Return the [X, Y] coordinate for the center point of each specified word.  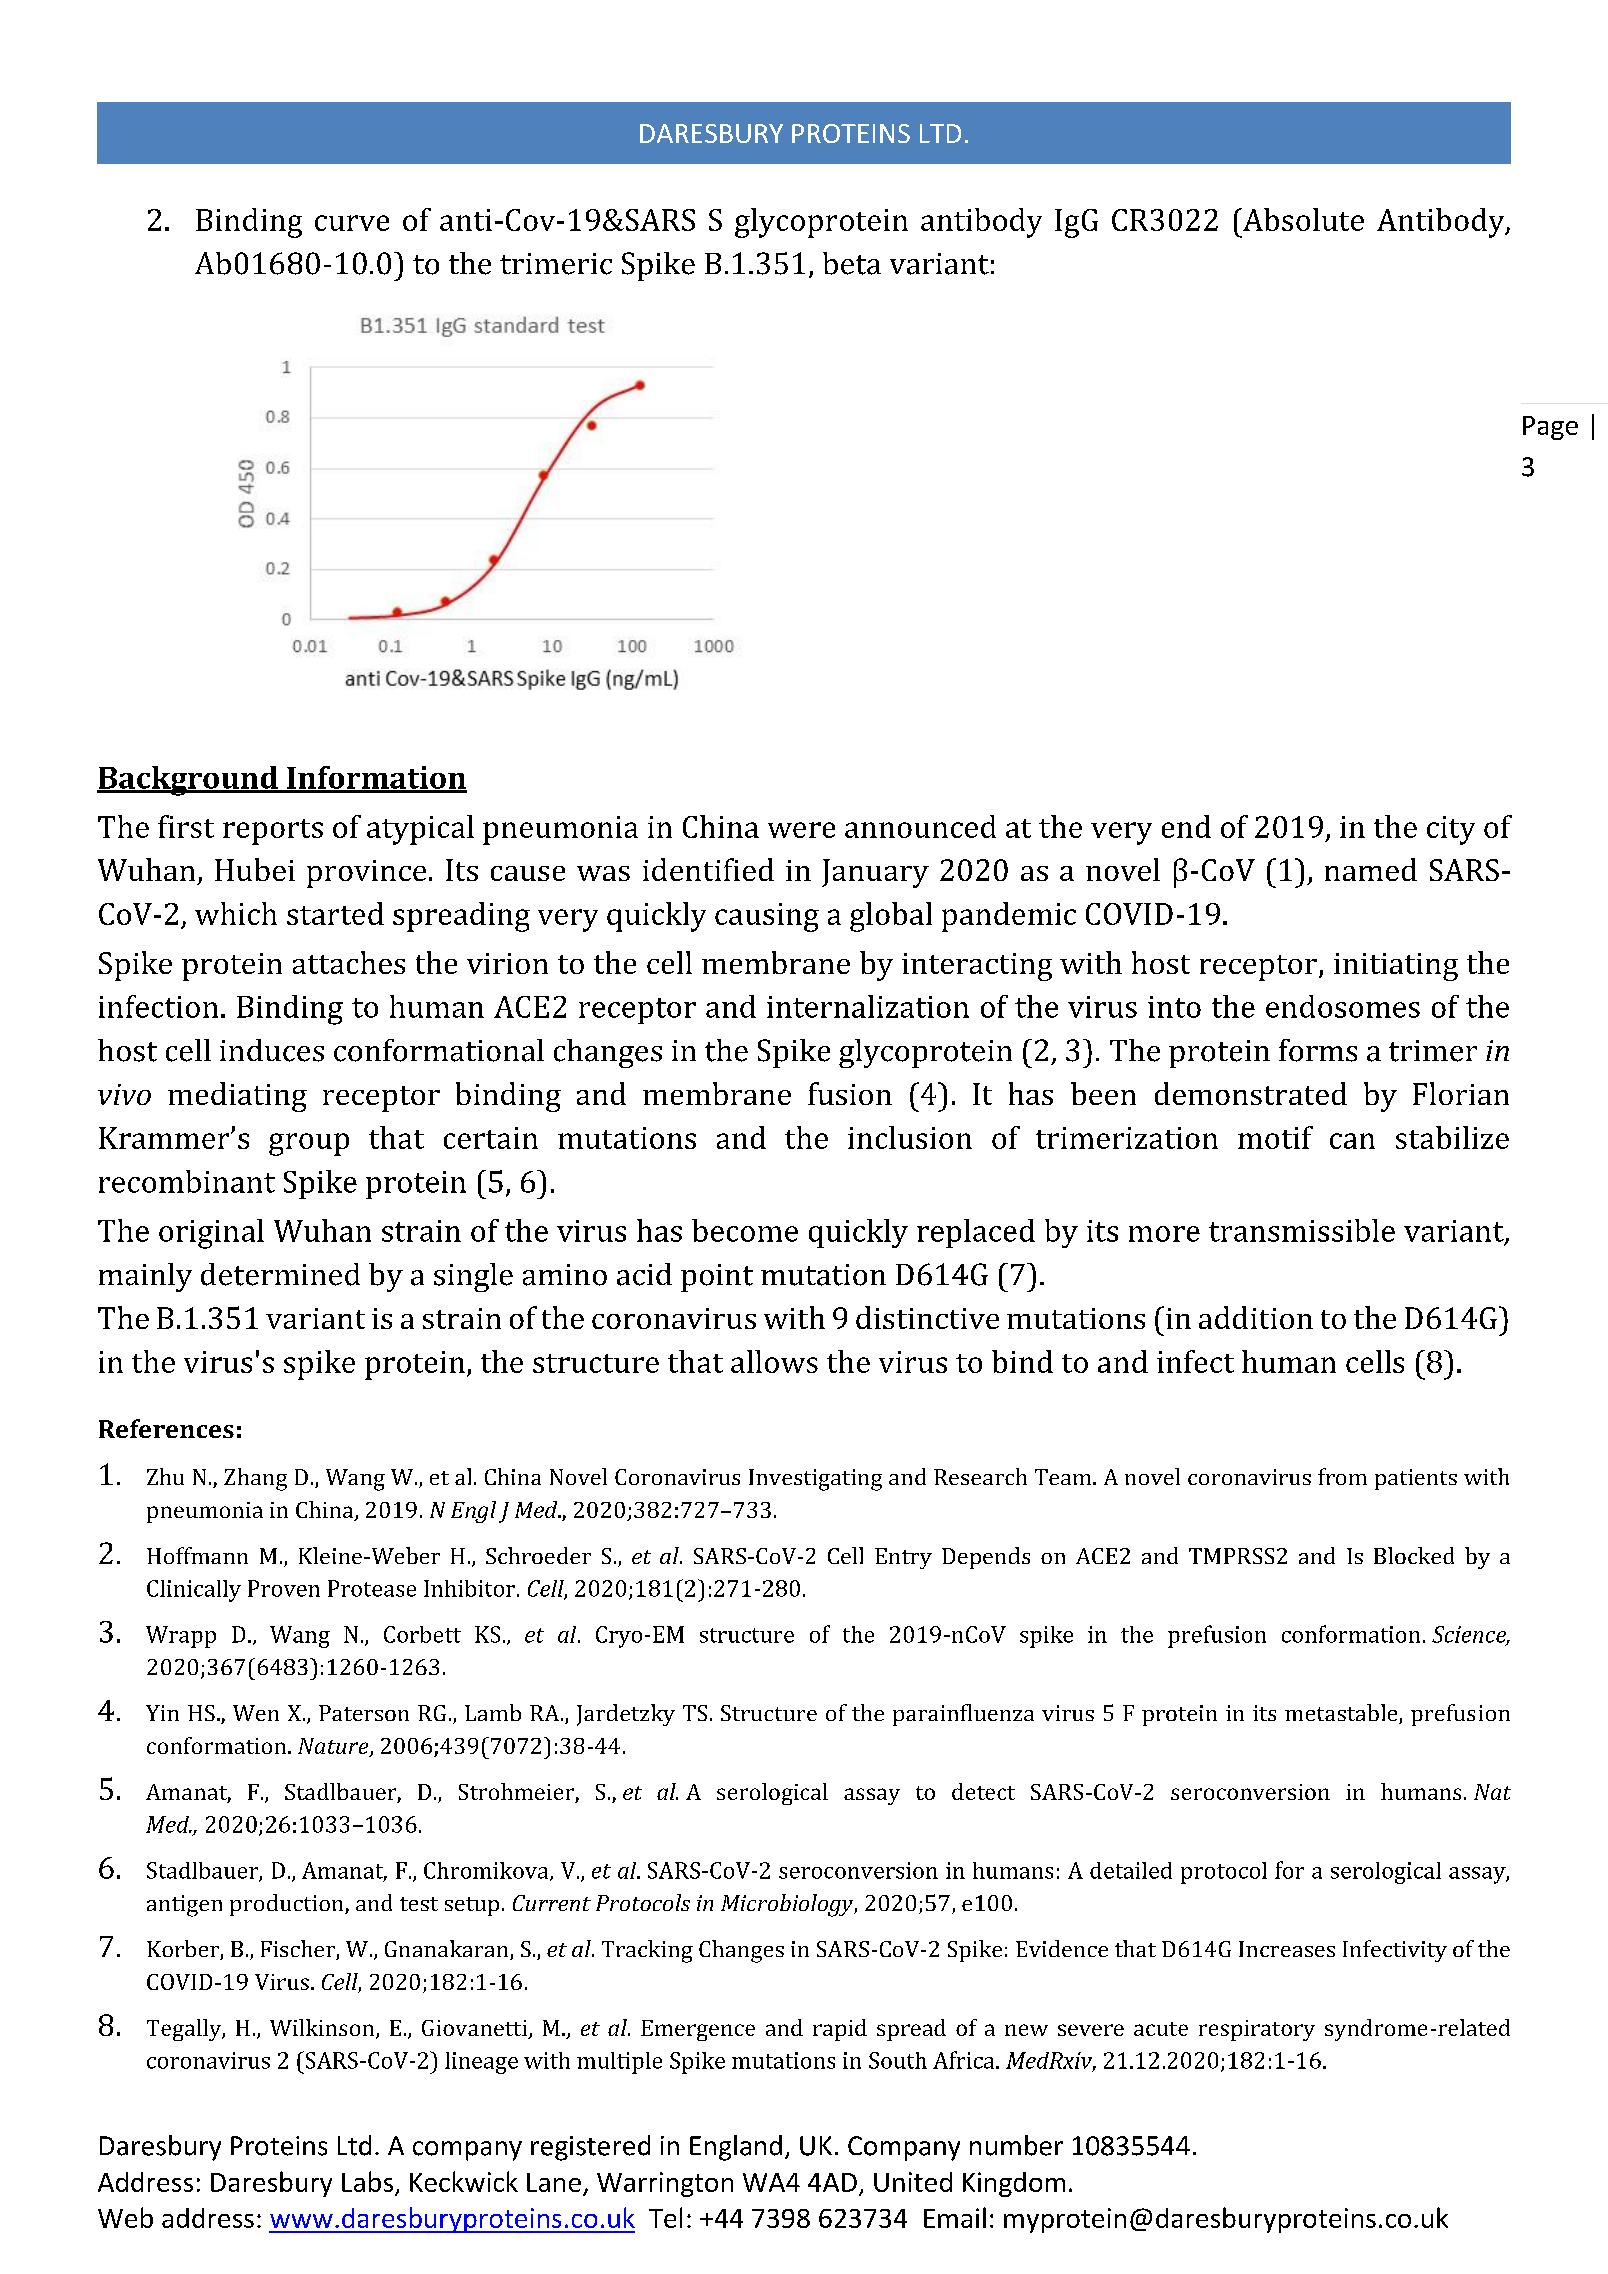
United [913, 2182]
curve [352, 223]
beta [852, 263]
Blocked [1414, 1555]
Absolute [1302, 219]
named [1371, 869]
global [891, 917]
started [335, 913]
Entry [903, 1558]
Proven [284, 1588]
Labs [367, 2181]
